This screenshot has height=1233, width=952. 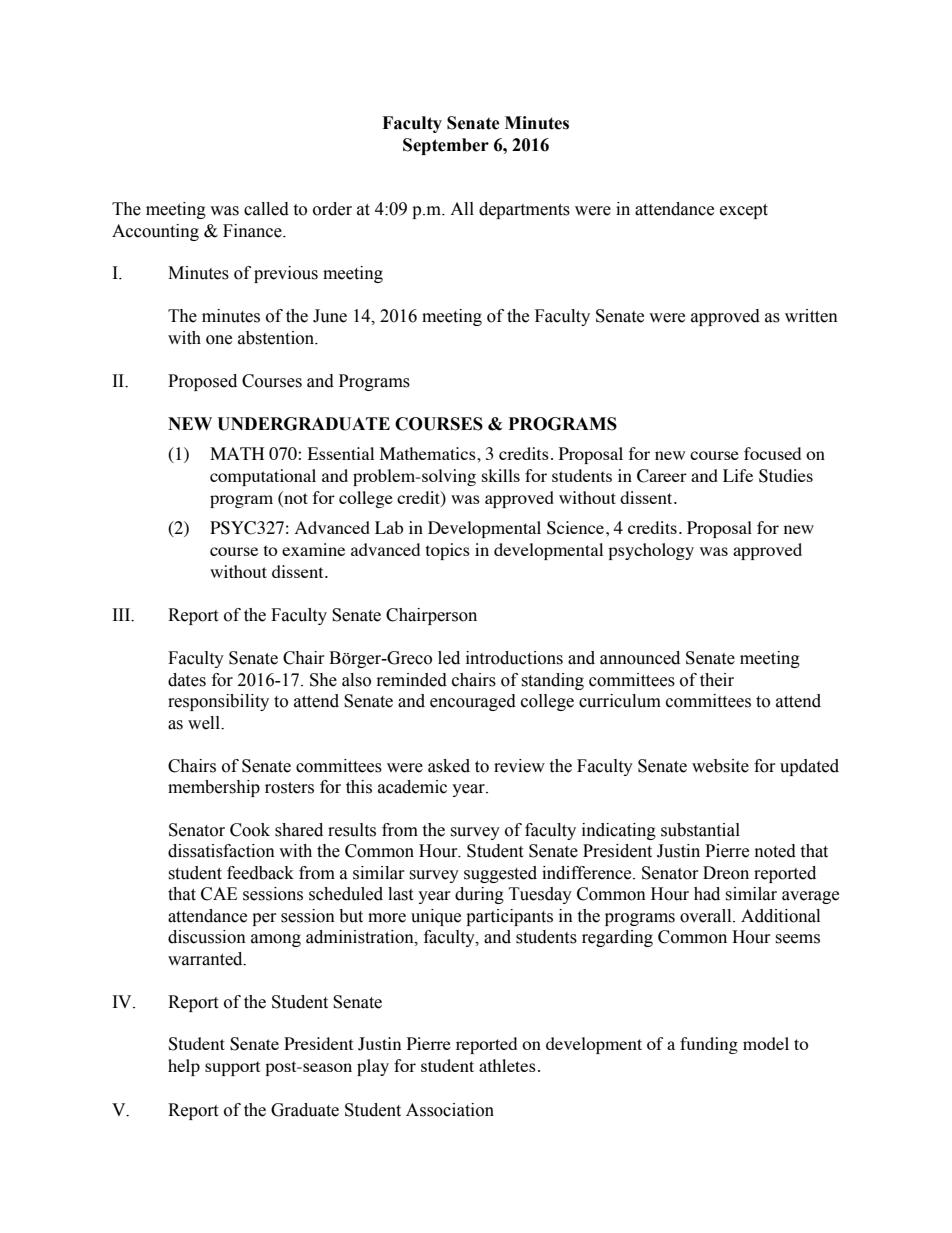 What do you see at coordinates (266, 209) in the screenshot?
I see `called` at bounding box center [266, 209].
